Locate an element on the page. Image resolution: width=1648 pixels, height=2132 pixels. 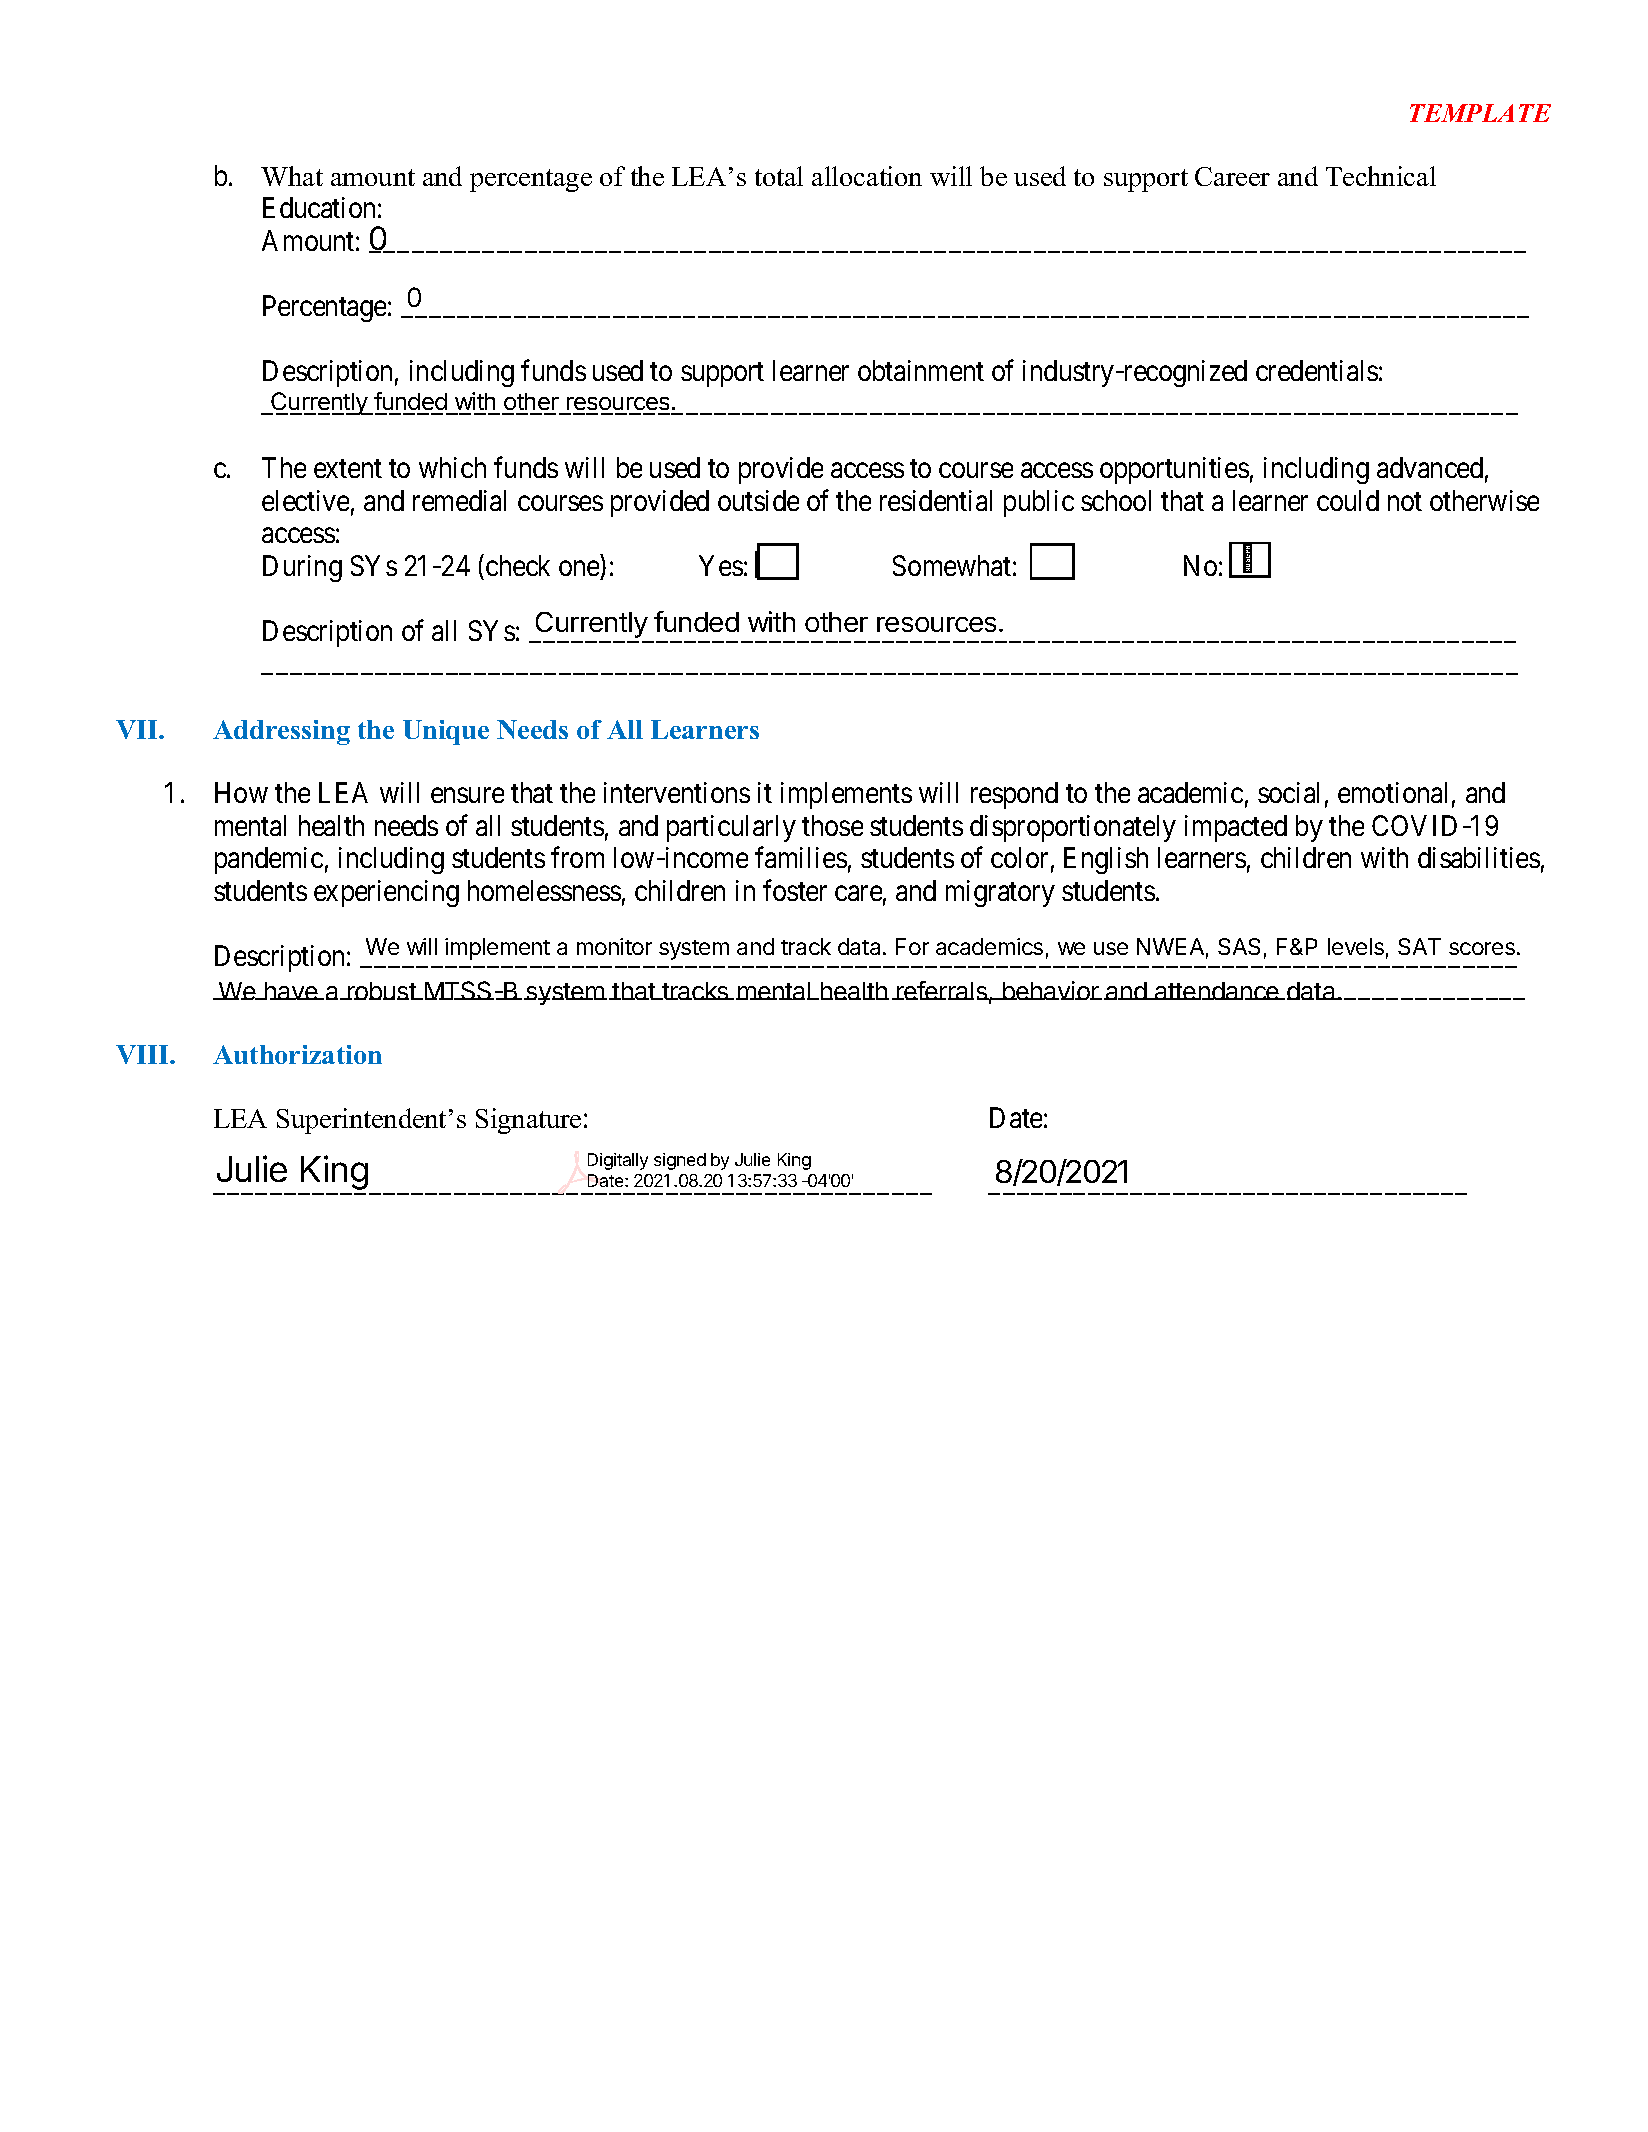
residential is located at coordinates (936, 500).
